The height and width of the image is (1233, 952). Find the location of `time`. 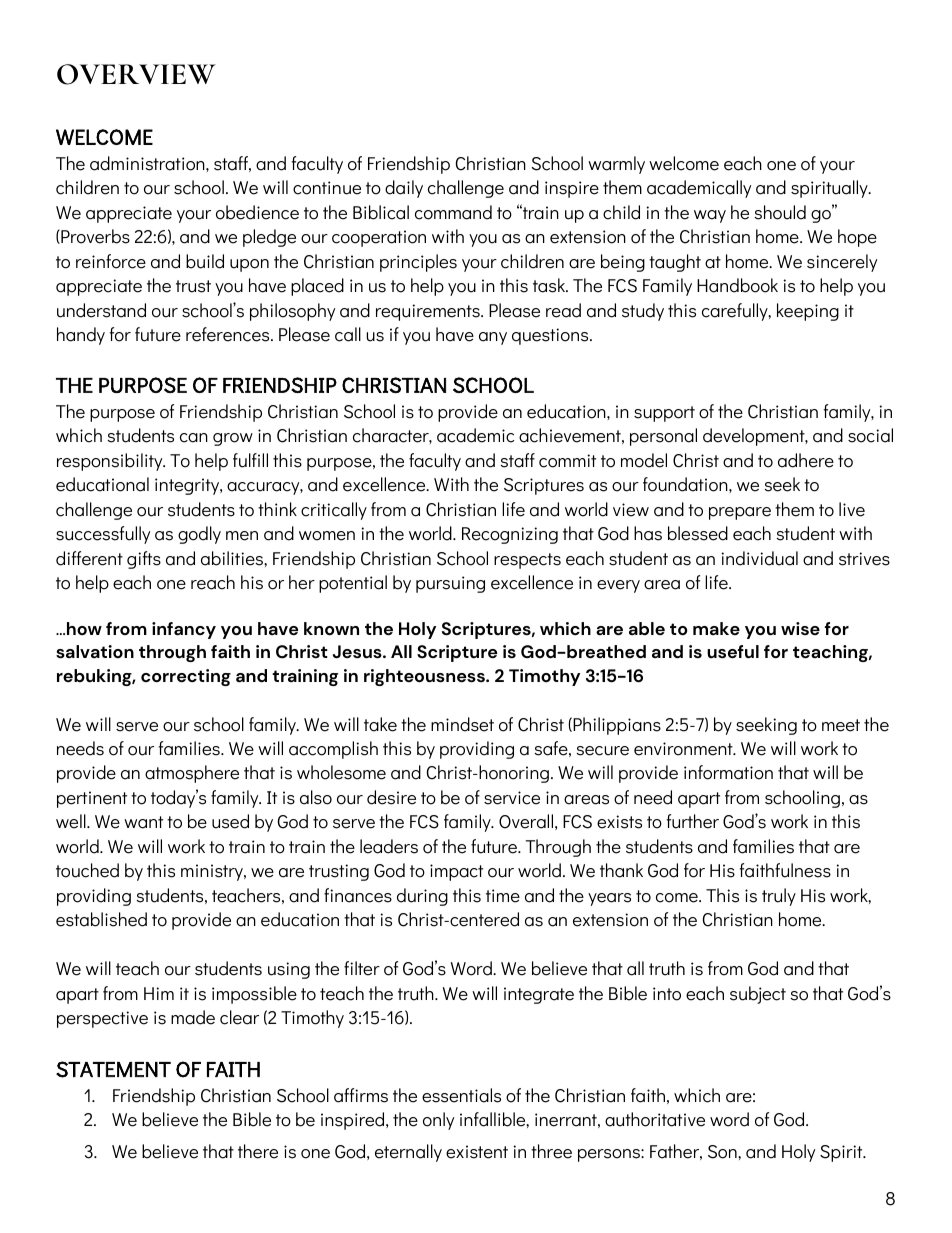

time is located at coordinates (503, 896).
